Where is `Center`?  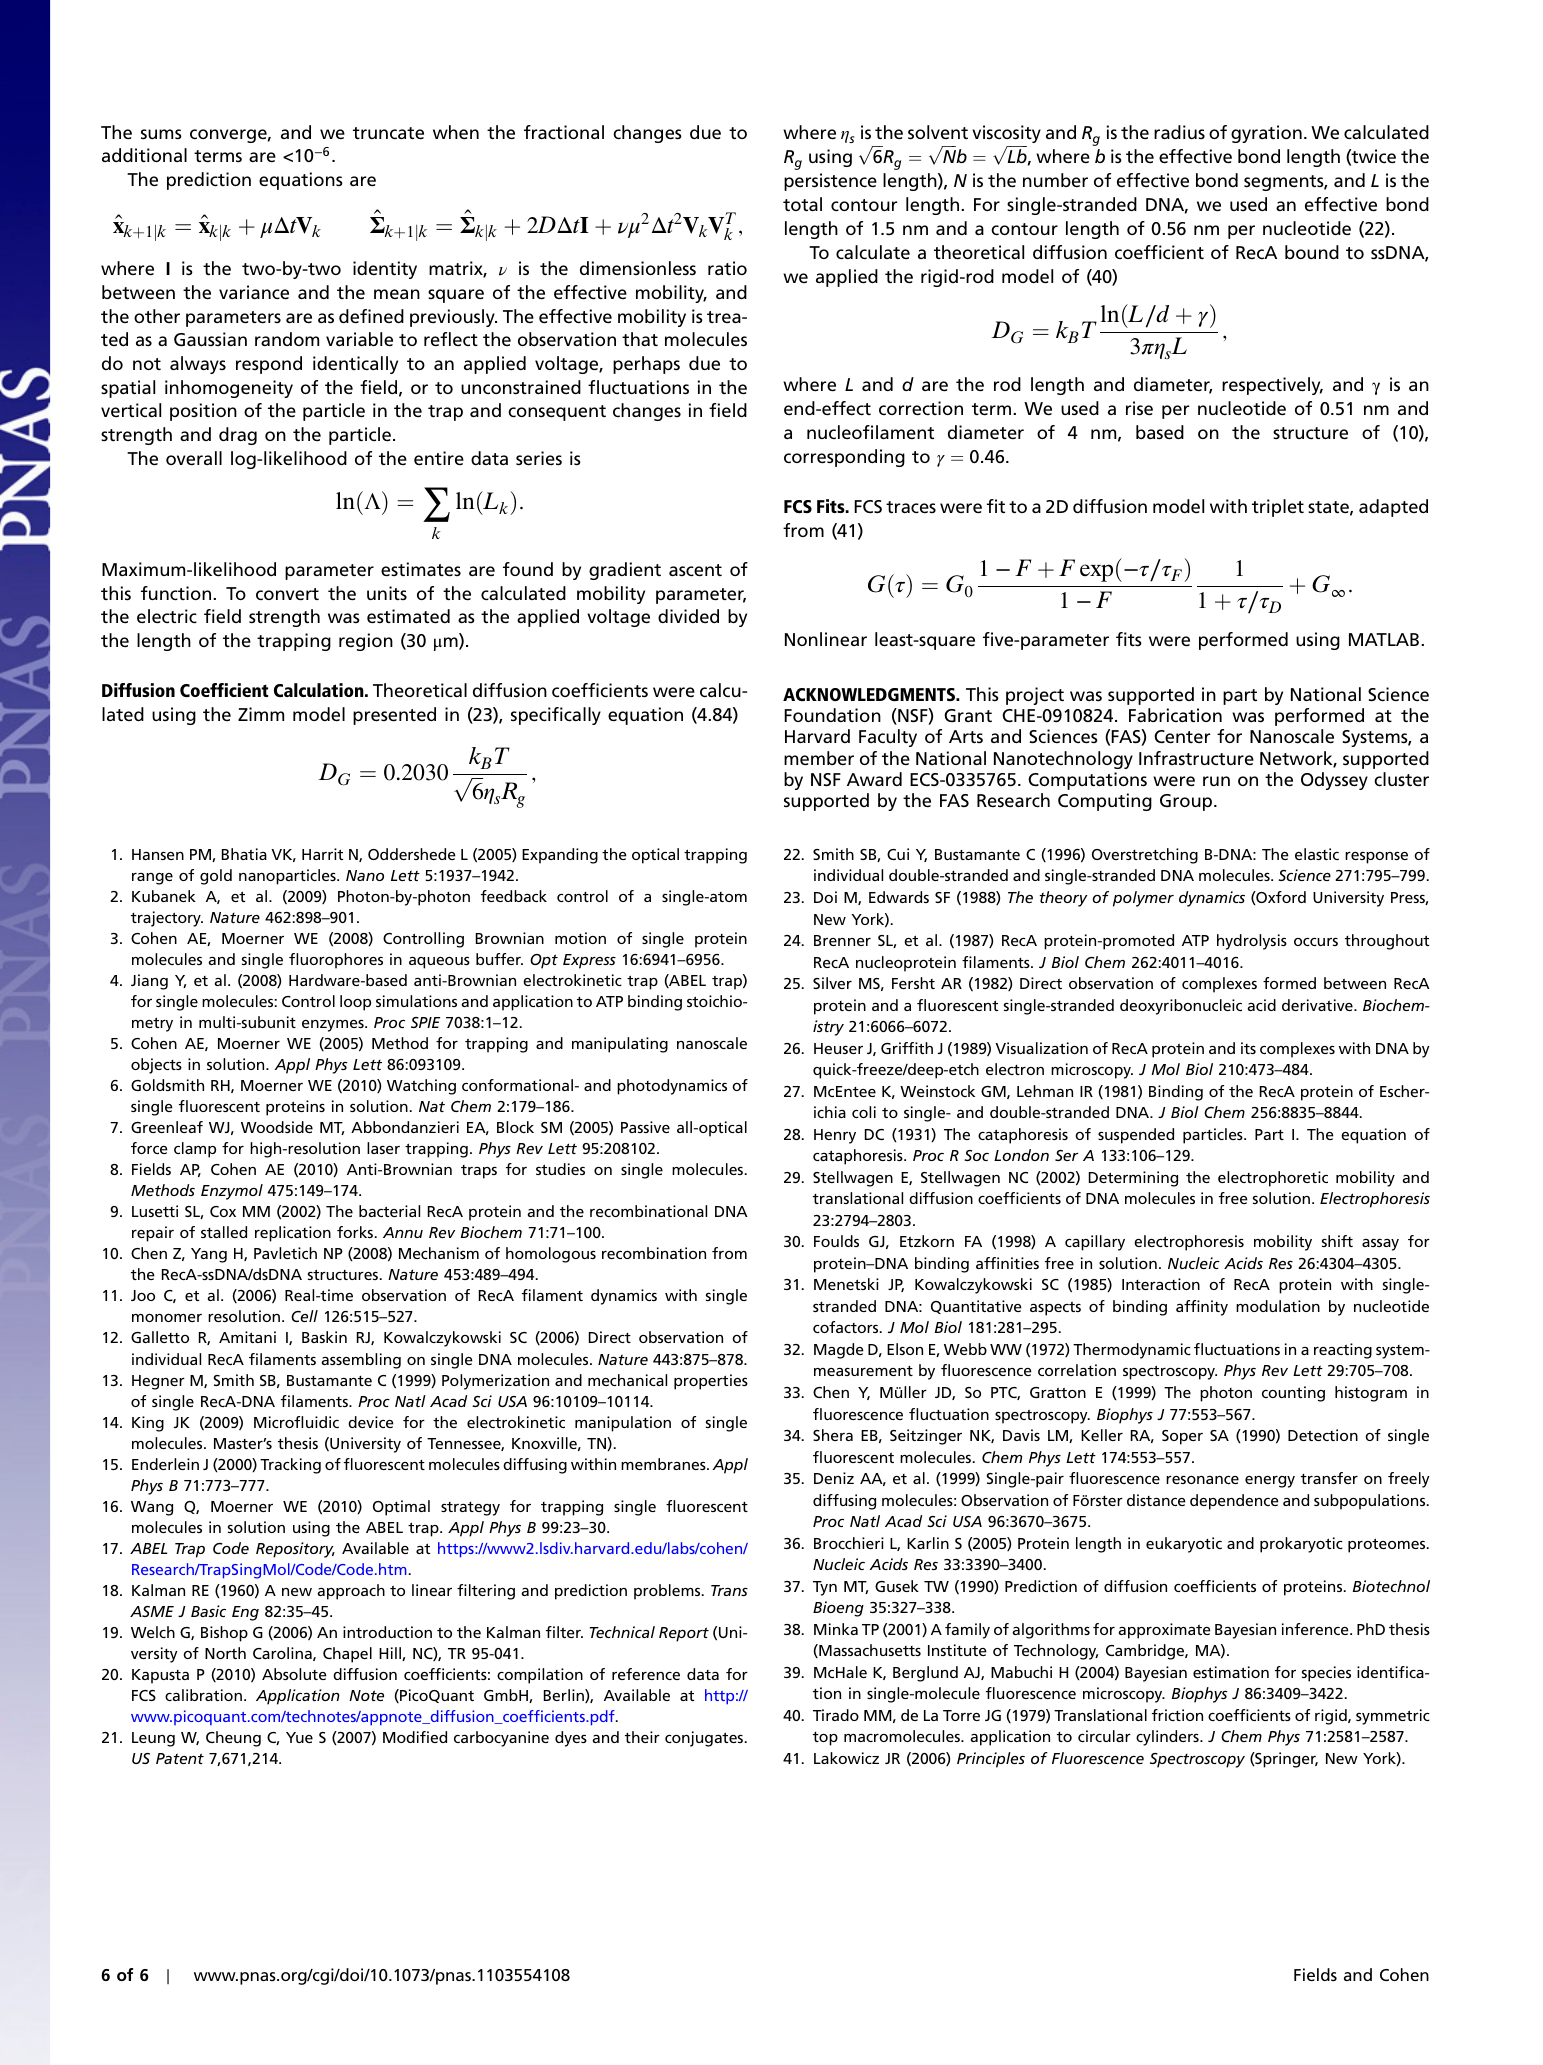
Center is located at coordinates (1182, 737).
